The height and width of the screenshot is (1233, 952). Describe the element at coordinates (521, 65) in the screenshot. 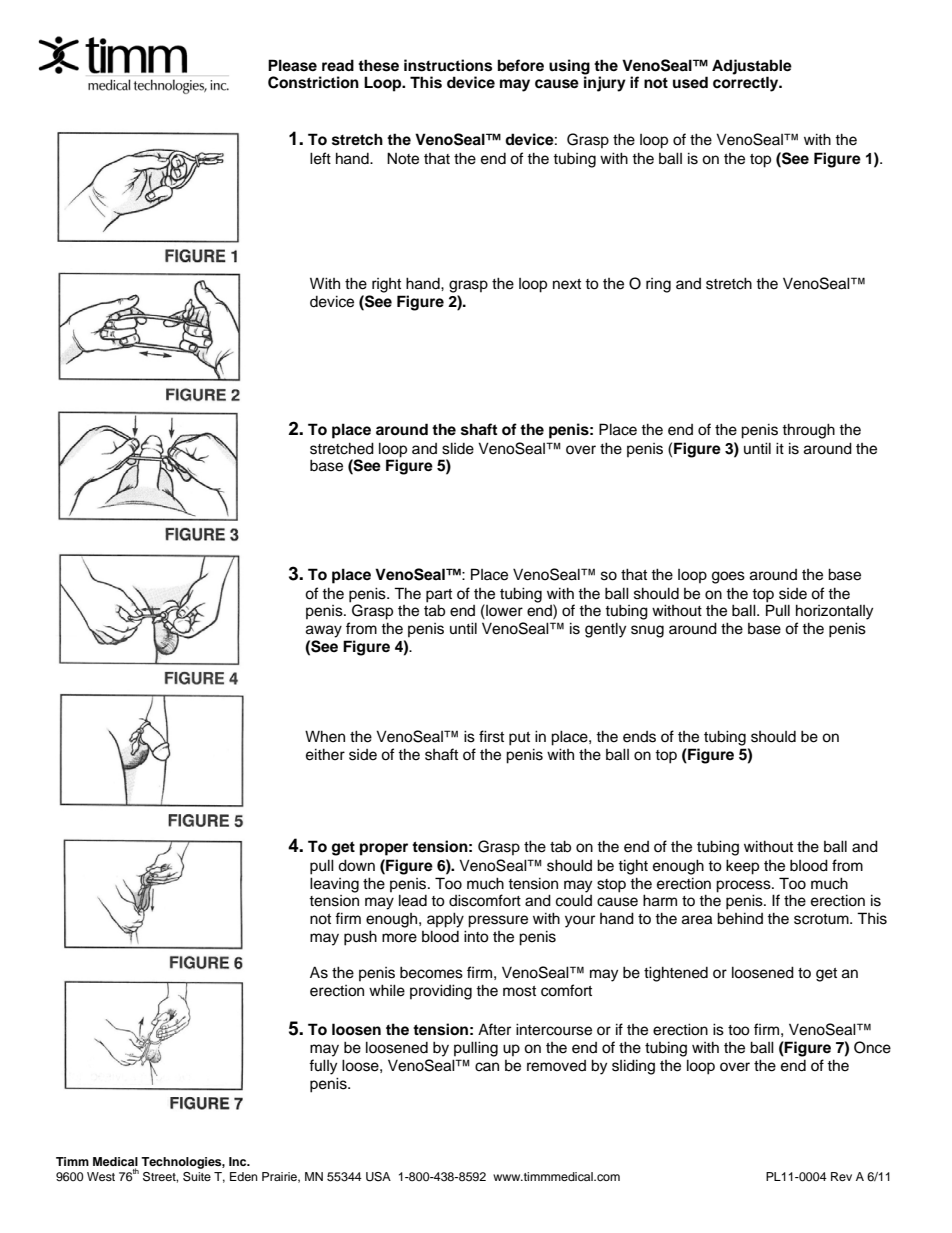

I see `before` at that location.
